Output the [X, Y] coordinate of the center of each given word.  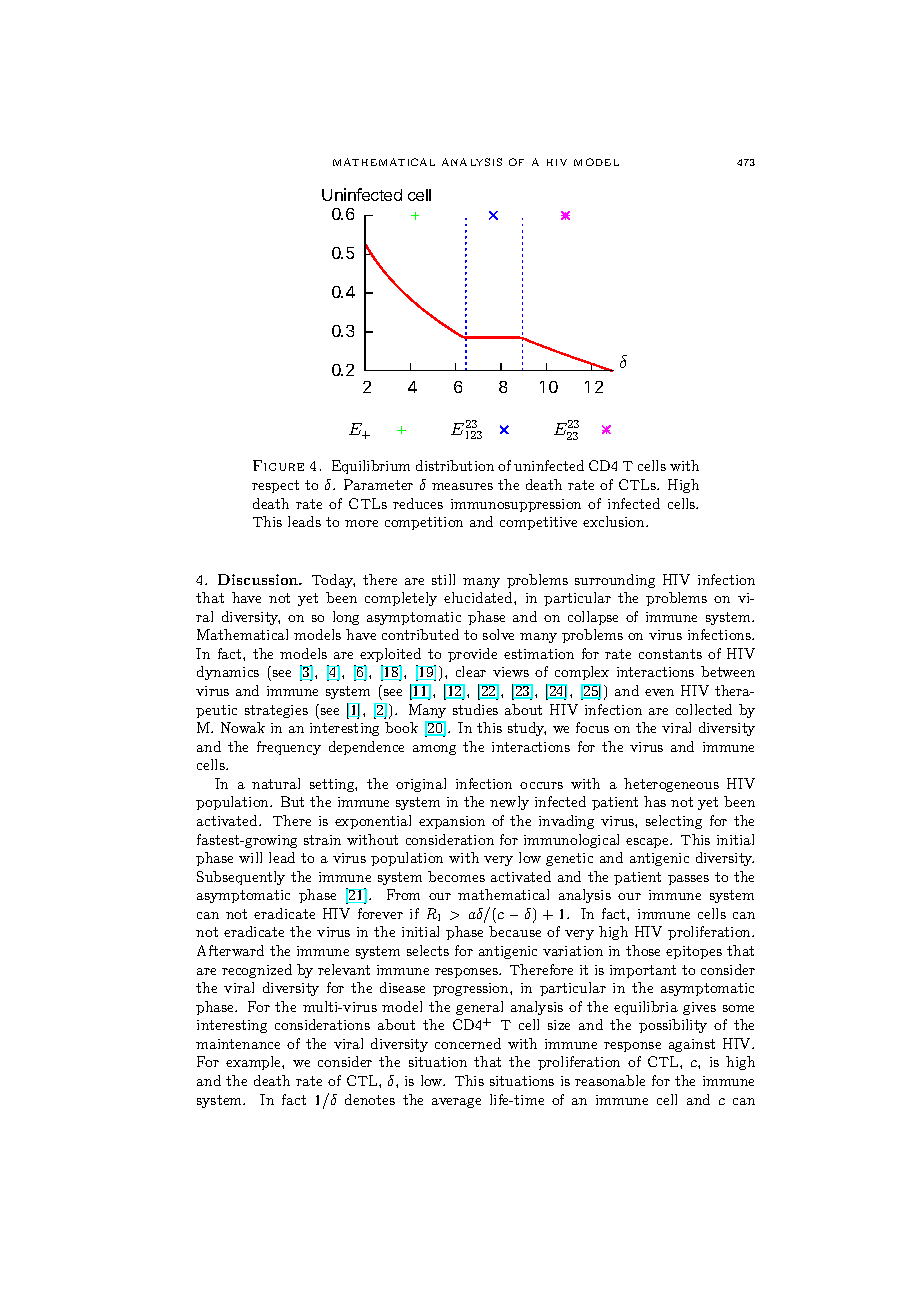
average [456, 1103]
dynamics [228, 673]
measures [462, 486]
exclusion [615, 521]
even [659, 692]
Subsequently [241, 878]
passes [688, 880]
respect [275, 486]
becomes [456, 876]
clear [471, 671]
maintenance [238, 1044]
